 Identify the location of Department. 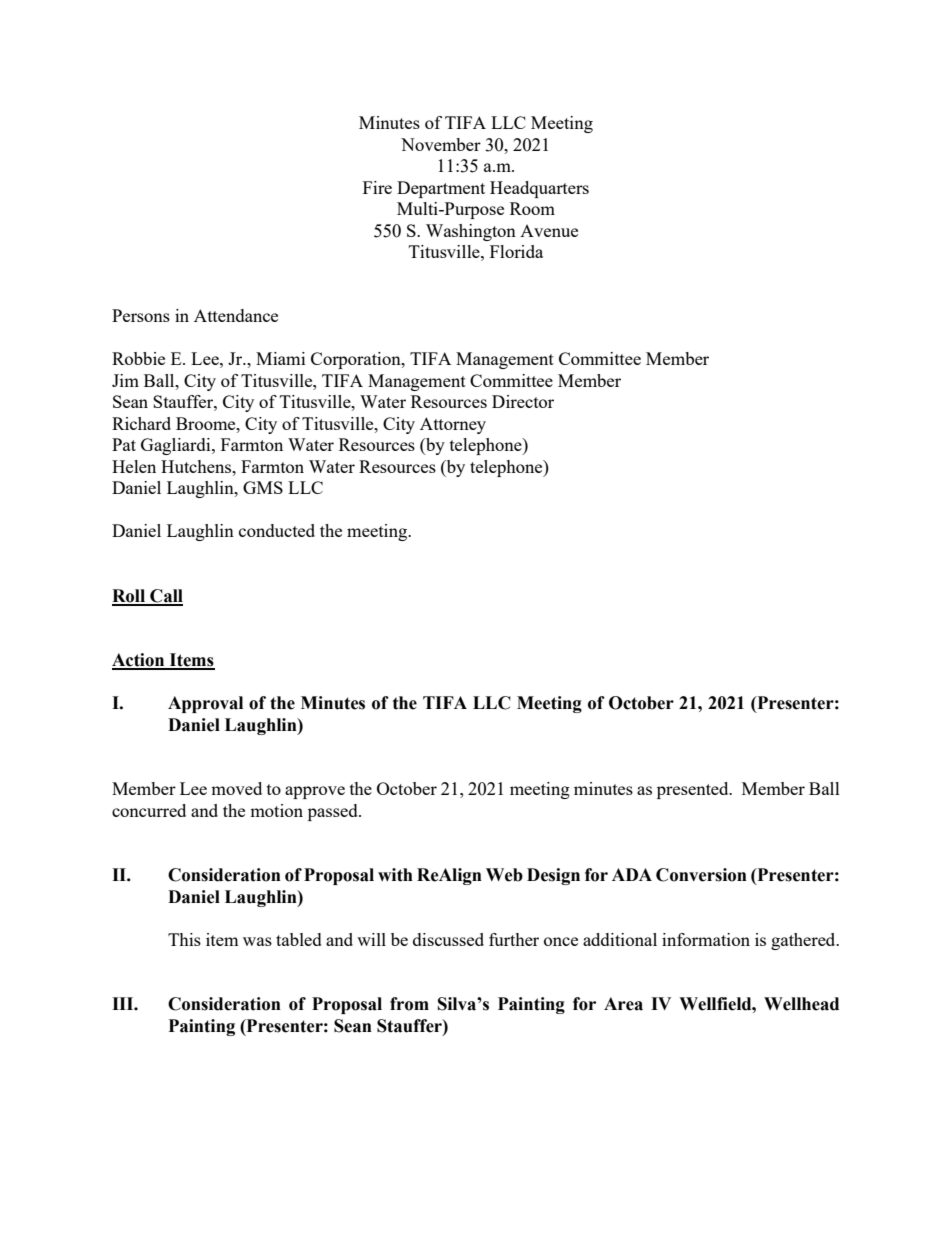
(441, 189).
